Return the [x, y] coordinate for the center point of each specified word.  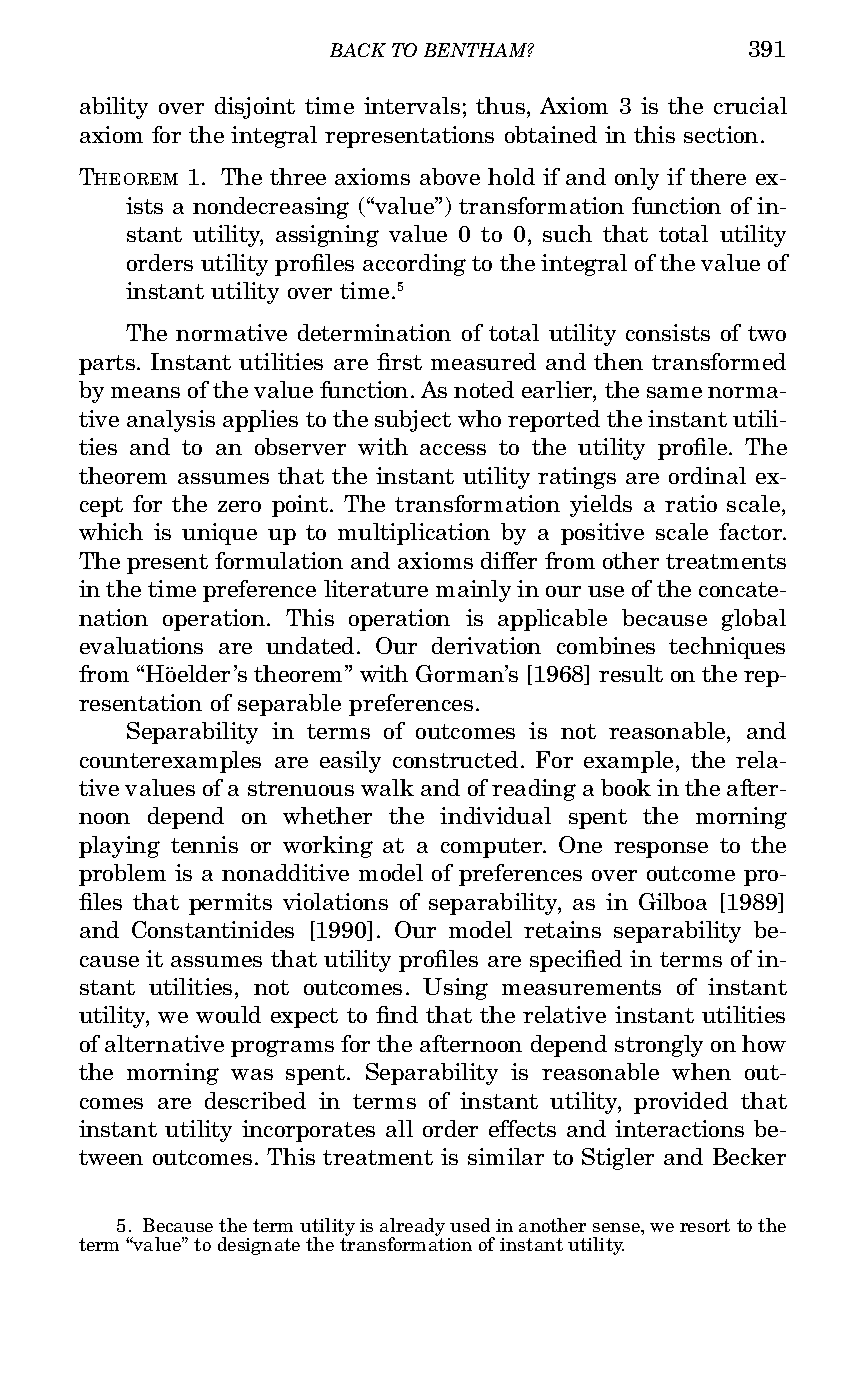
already [412, 1228]
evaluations [141, 645]
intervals [412, 105]
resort [705, 1225]
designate [259, 1246]
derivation [486, 645]
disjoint [255, 108]
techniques [727, 648]
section [721, 134]
